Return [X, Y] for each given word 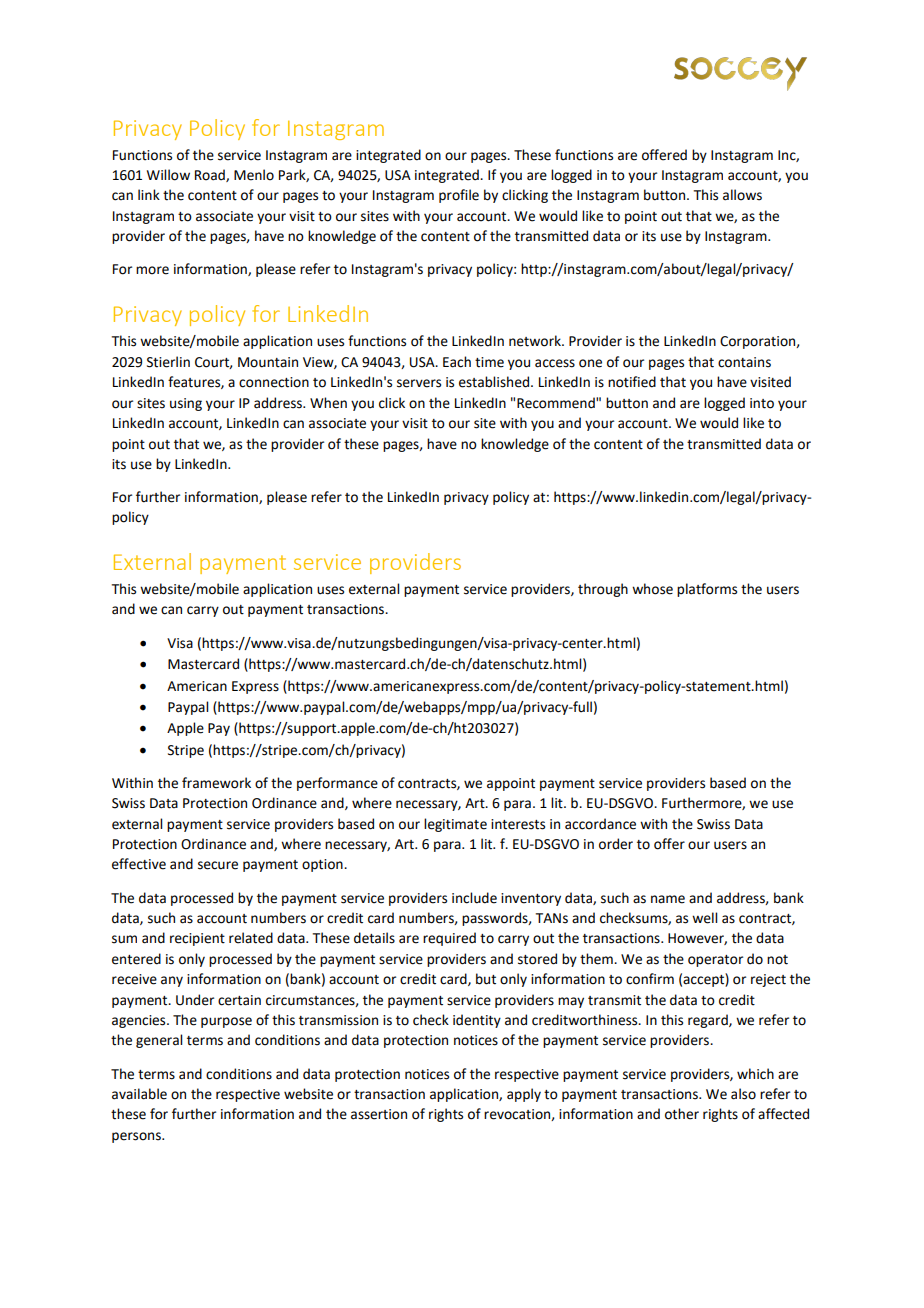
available [139, 1094]
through [603, 590]
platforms [707, 590]
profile [459, 196]
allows [742, 195]
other [682, 1114]
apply [524, 1095]
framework [216, 783]
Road [211, 175]
